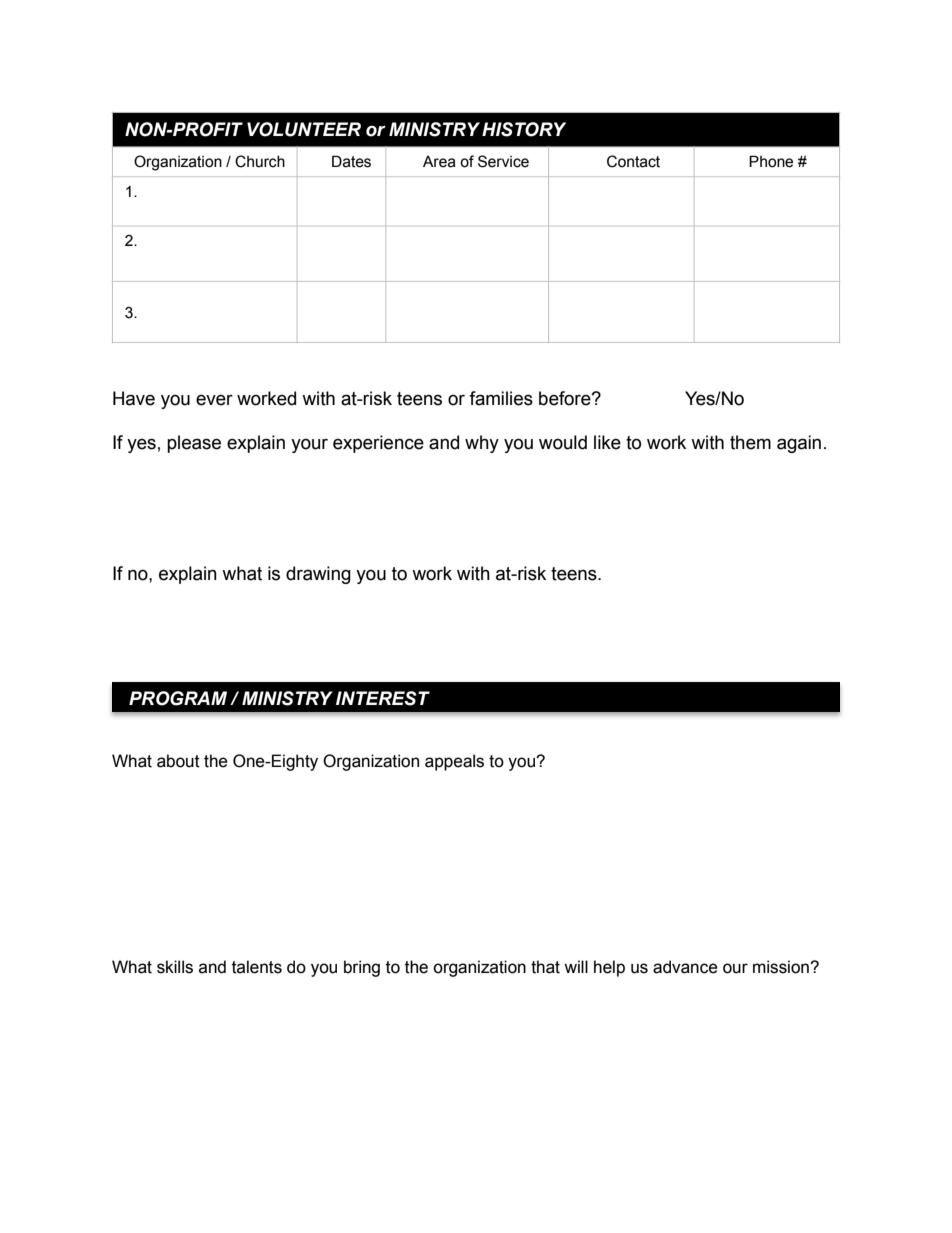 This image has height=1233, width=952. Describe the element at coordinates (771, 161) in the image. I see `Phone` at that location.
